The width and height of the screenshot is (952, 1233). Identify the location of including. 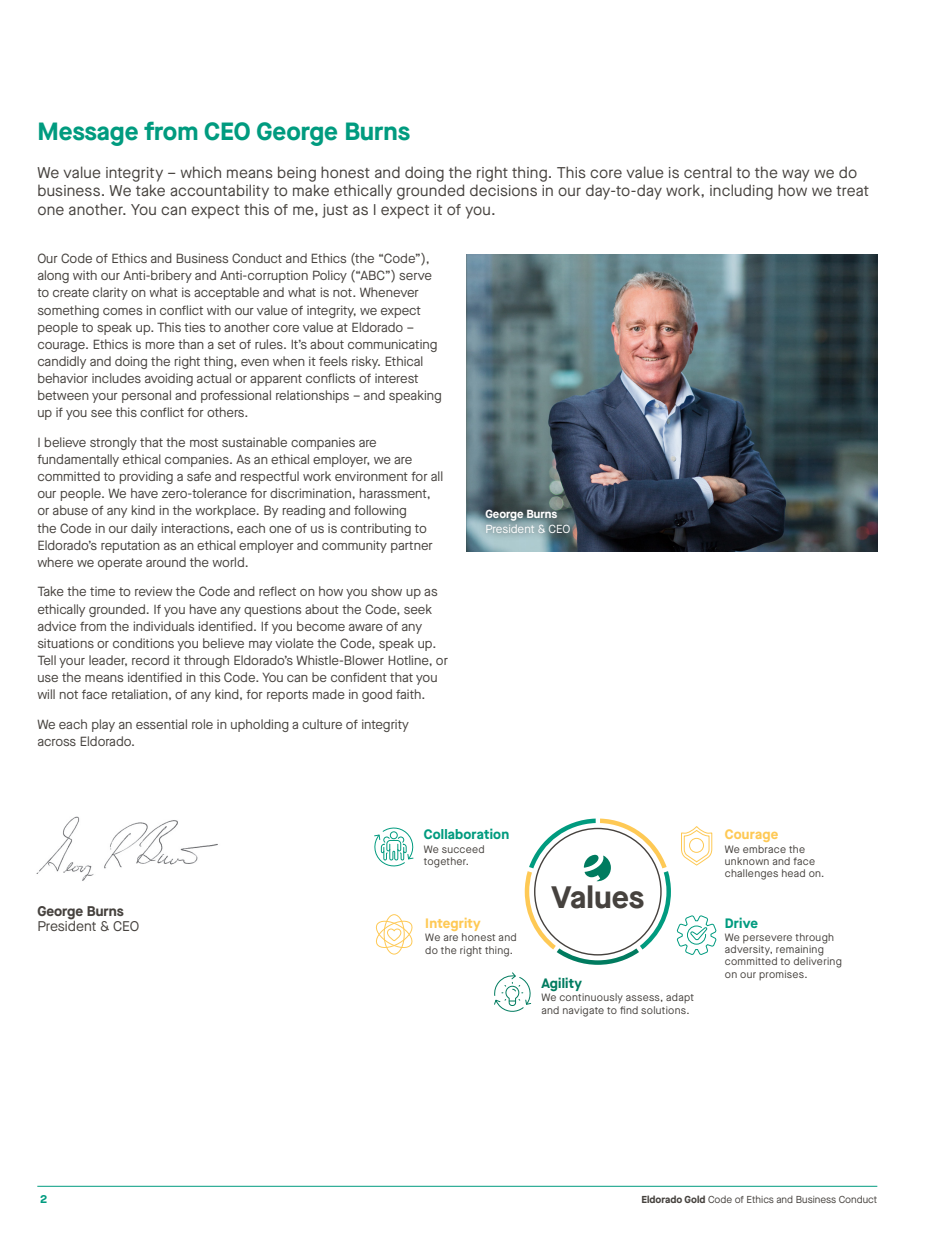
(741, 192).
